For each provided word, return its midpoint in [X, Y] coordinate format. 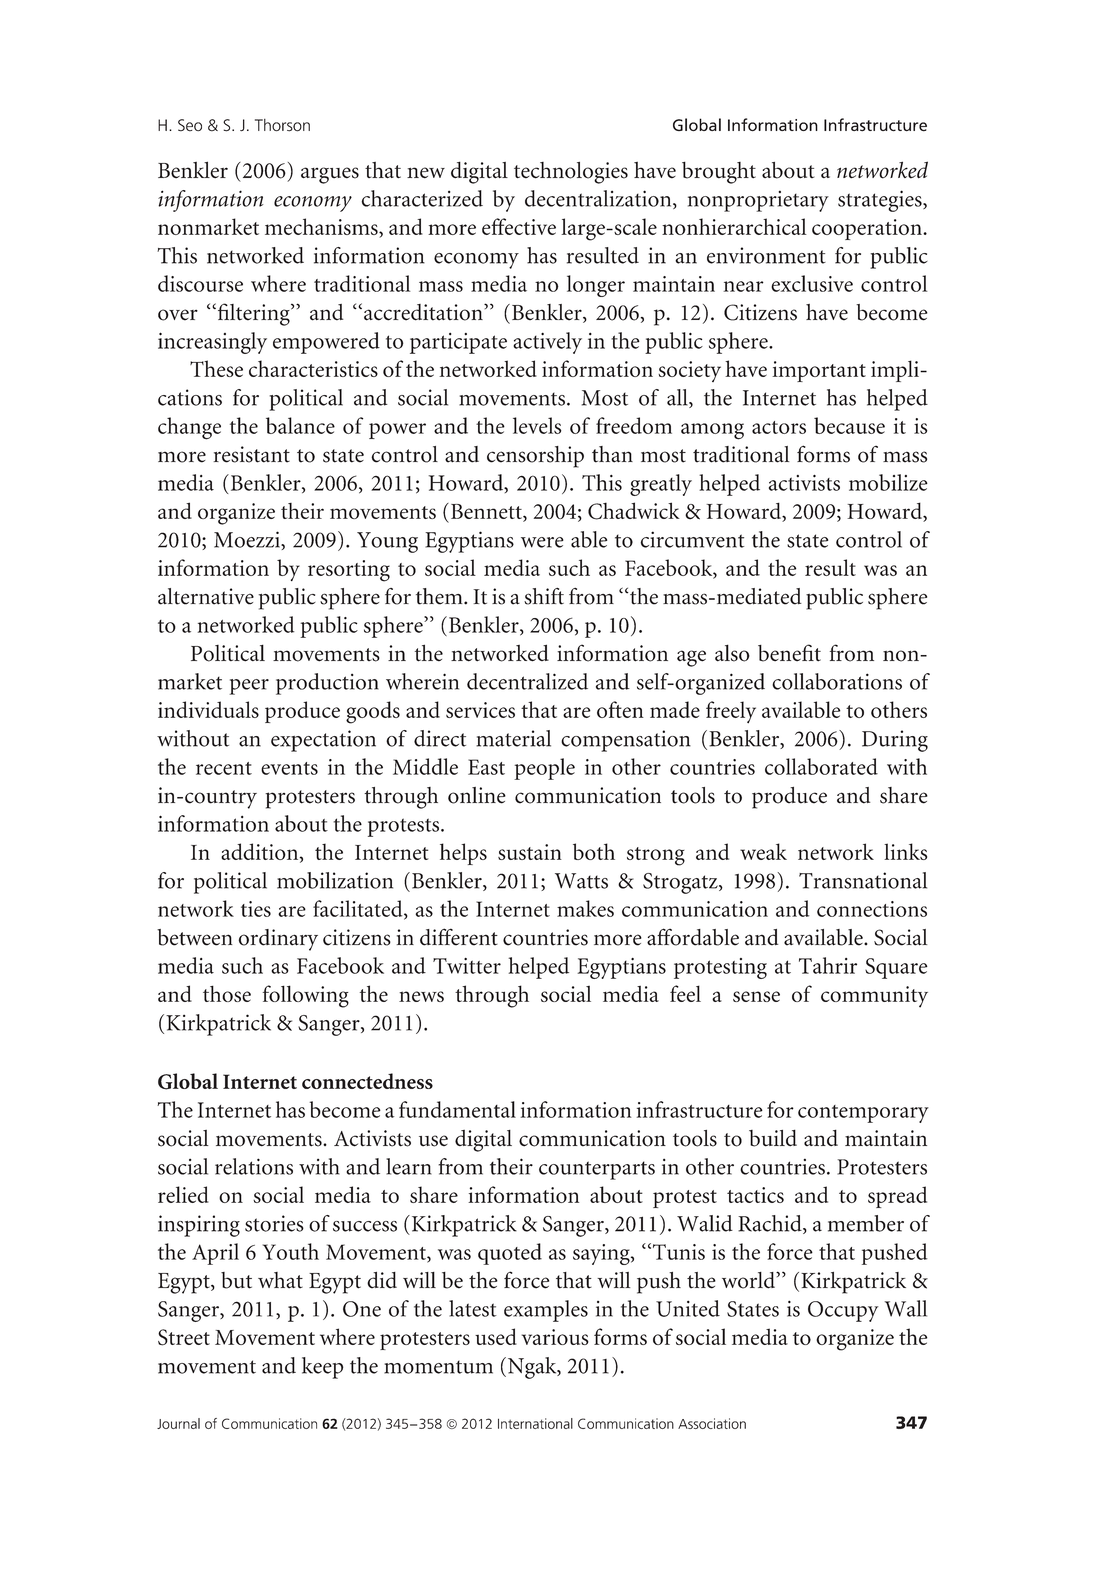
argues [330, 175]
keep [322, 1368]
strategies [881, 201]
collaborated [821, 766]
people [544, 769]
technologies [571, 173]
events [289, 768]
